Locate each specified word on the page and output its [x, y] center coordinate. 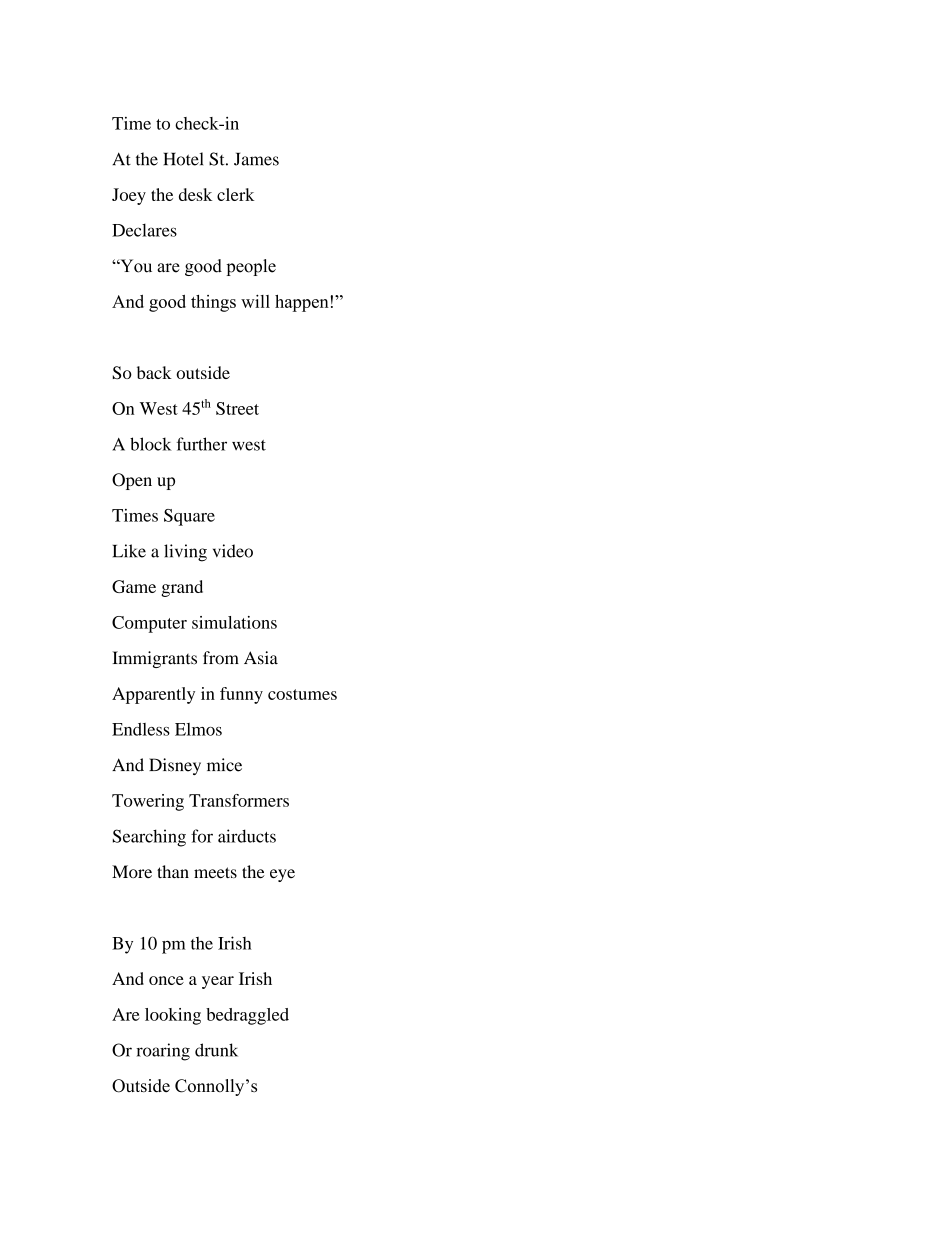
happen [302, 303]
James [256, 159]
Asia [261, 658]
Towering [148, 802]
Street [237, 408]
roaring [163, 1052]
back [154, 372]
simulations [234, 622]
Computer [149, 624]
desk [195, 194]
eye [282, 875]
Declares [144, 230]
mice [224, 765]
